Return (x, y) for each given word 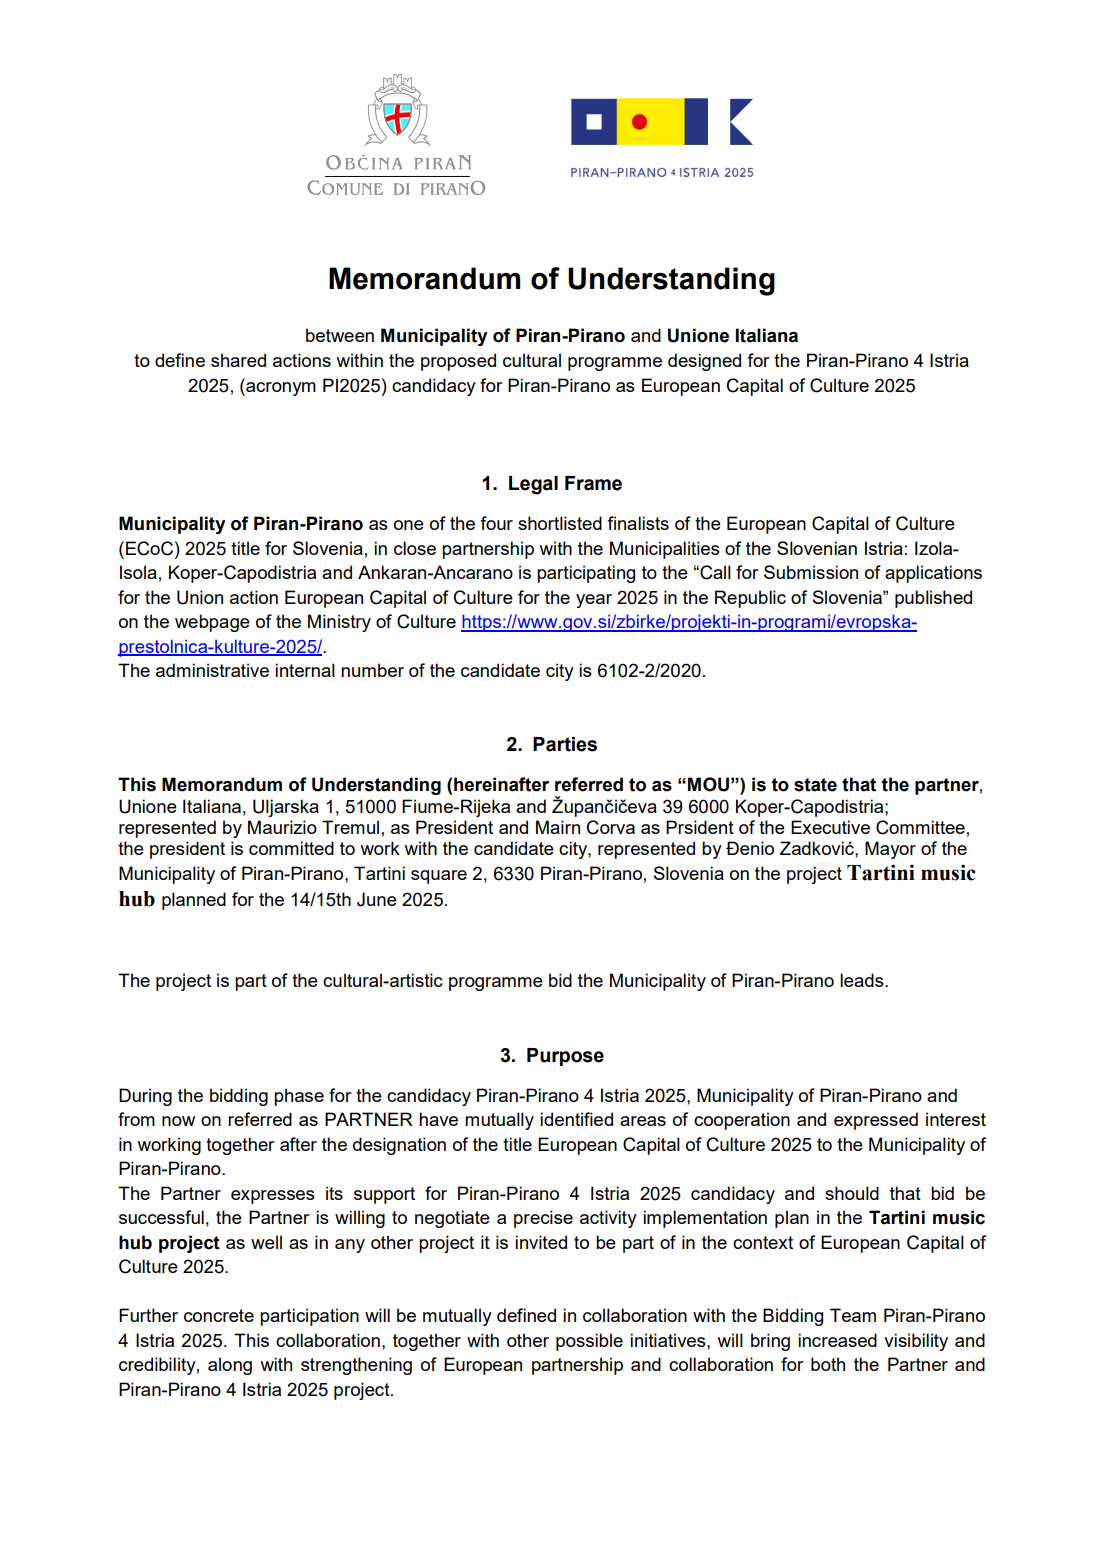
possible (589, 1342)
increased (837, 1340)
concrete (219, 1315)
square (439, 877)
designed (704, 362)
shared (238, 360)
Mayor (890, 850)
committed (291, 848)
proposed (458, 362)
